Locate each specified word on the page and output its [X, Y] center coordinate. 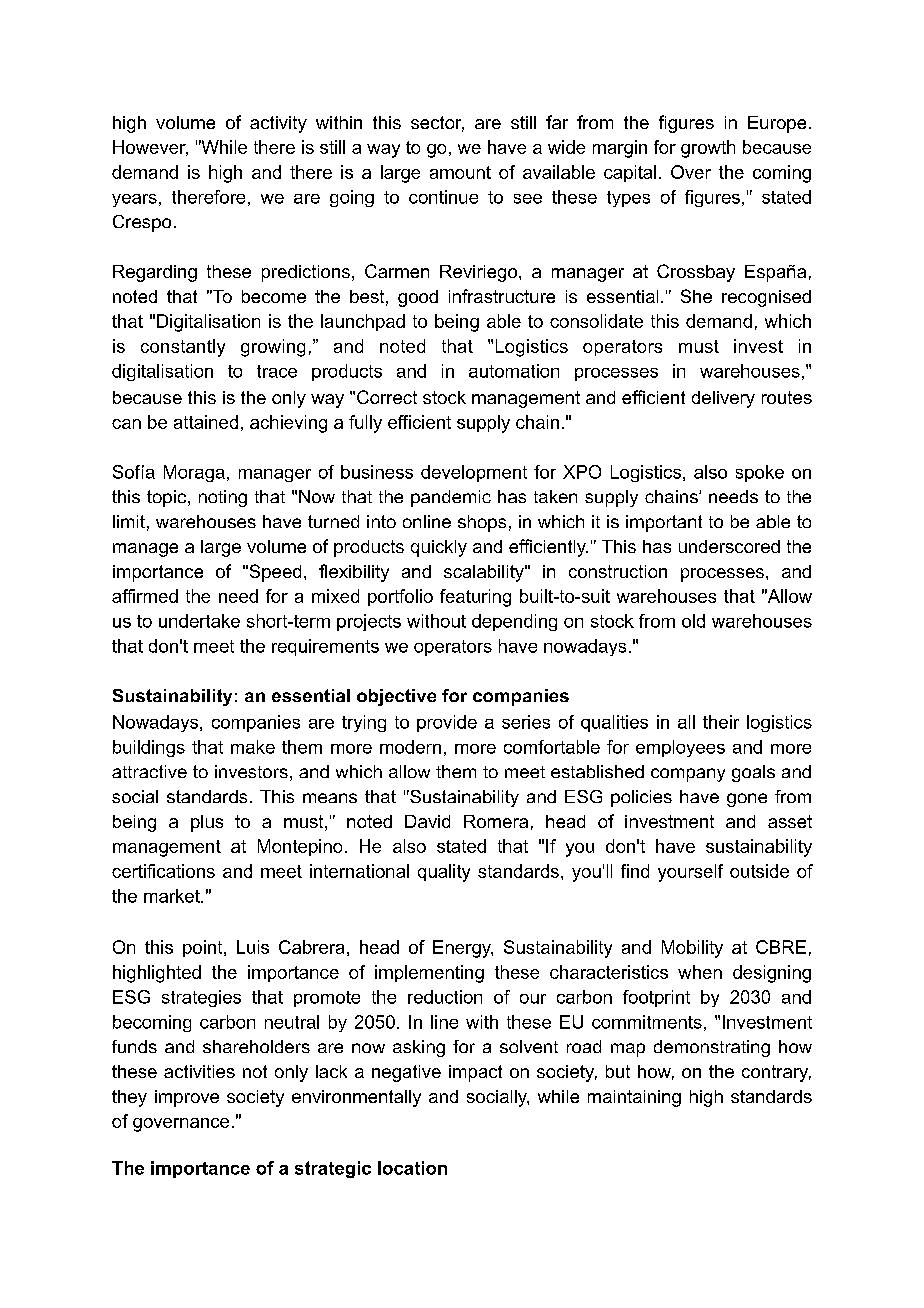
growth [708, 149]
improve [187, 1098]
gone [747, 800]
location [412, 1168]
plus [207, 823]
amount [460, 172]
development [474, 473]
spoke [760, 473]
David [427, 821]
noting [223, 498]
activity [278, 124]
